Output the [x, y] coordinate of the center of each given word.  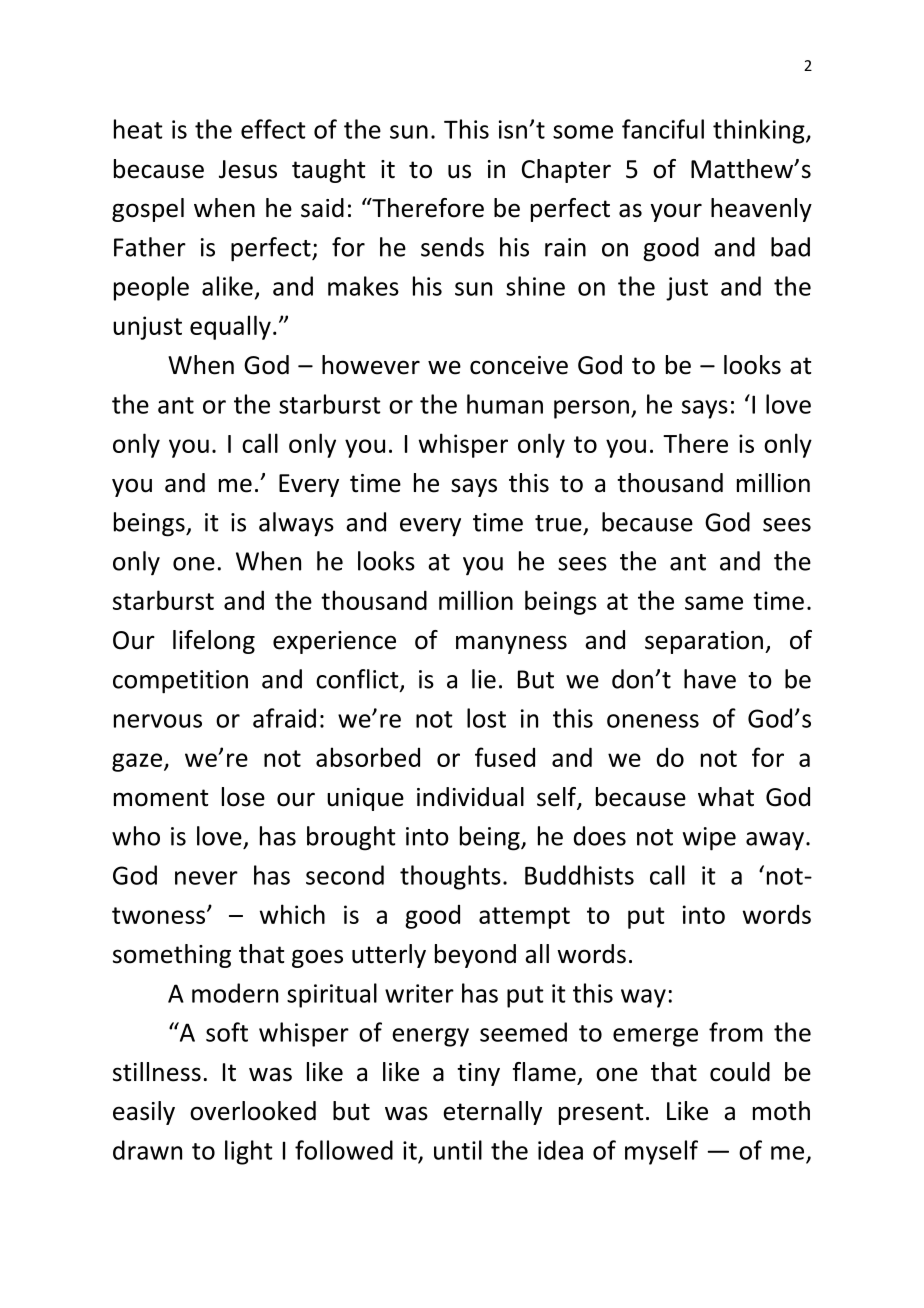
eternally [492, 1113]
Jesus [248, 169]
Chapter [566, 171]
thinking [760, 131]
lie [484, 679]
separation [704, 642]
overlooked [253, 1111]
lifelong [214, 642]
